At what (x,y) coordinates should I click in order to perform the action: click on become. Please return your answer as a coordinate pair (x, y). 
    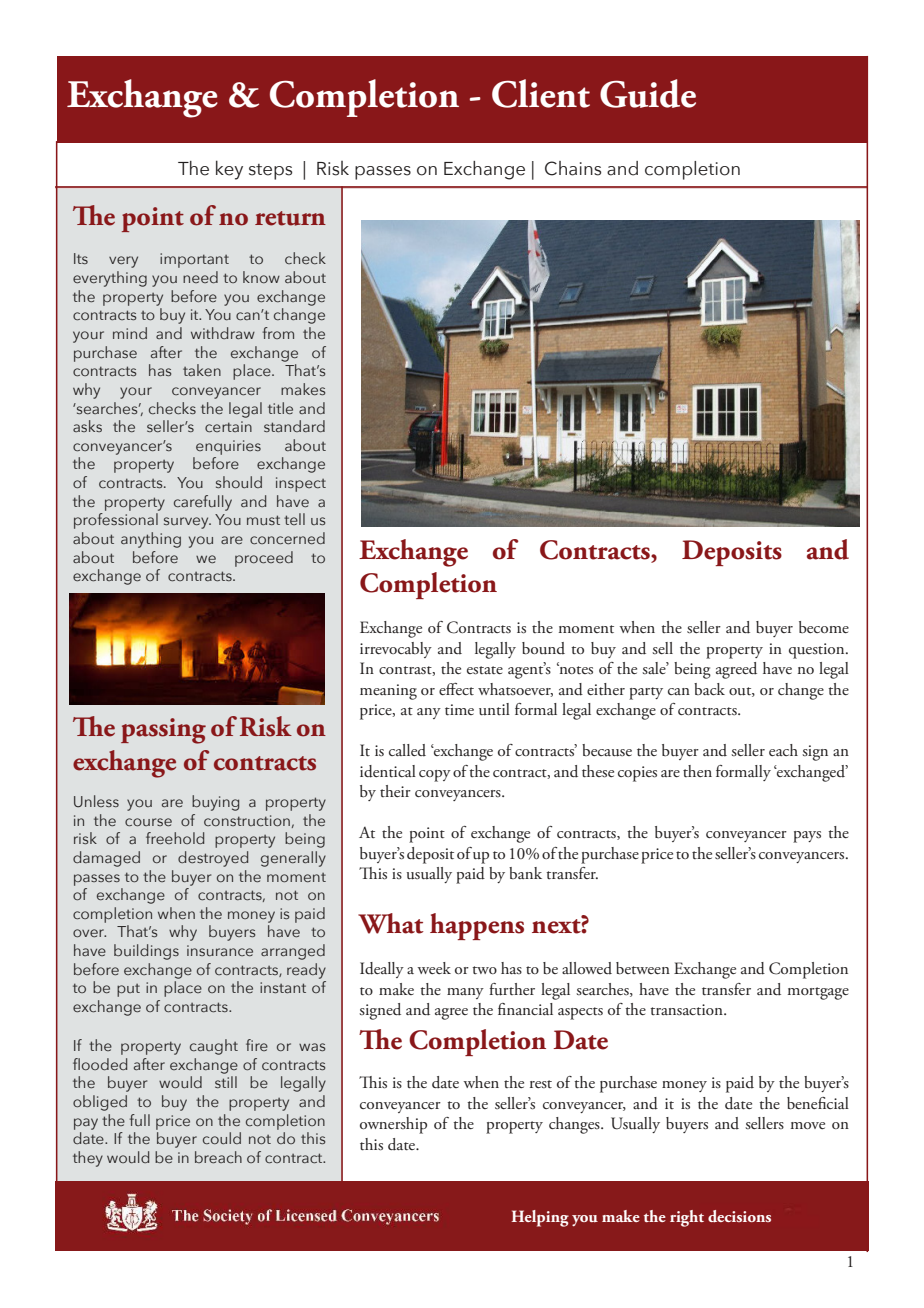
    Looking at the image, I should click on (824, 627).
